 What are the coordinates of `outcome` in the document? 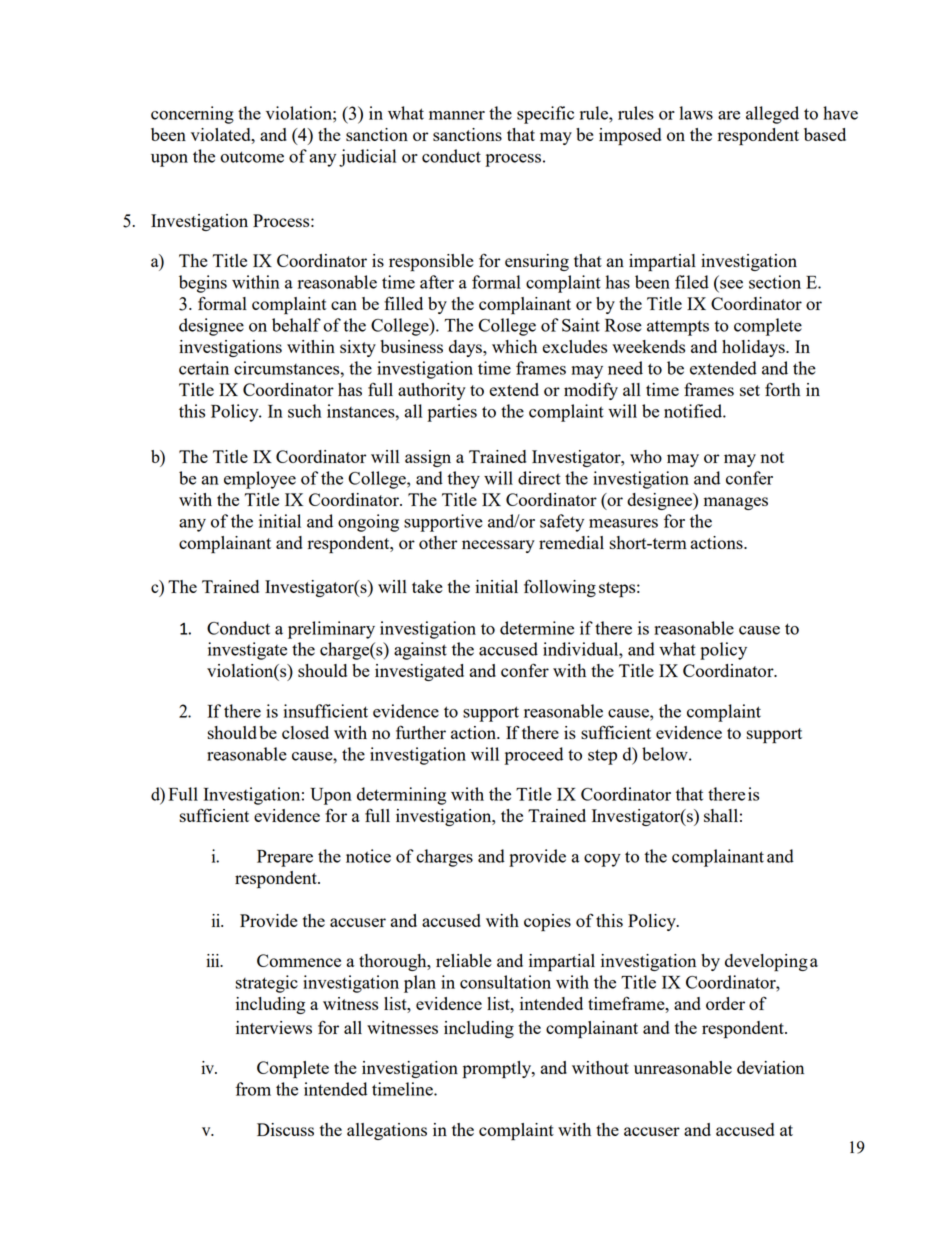 It's located at (252, 157).
